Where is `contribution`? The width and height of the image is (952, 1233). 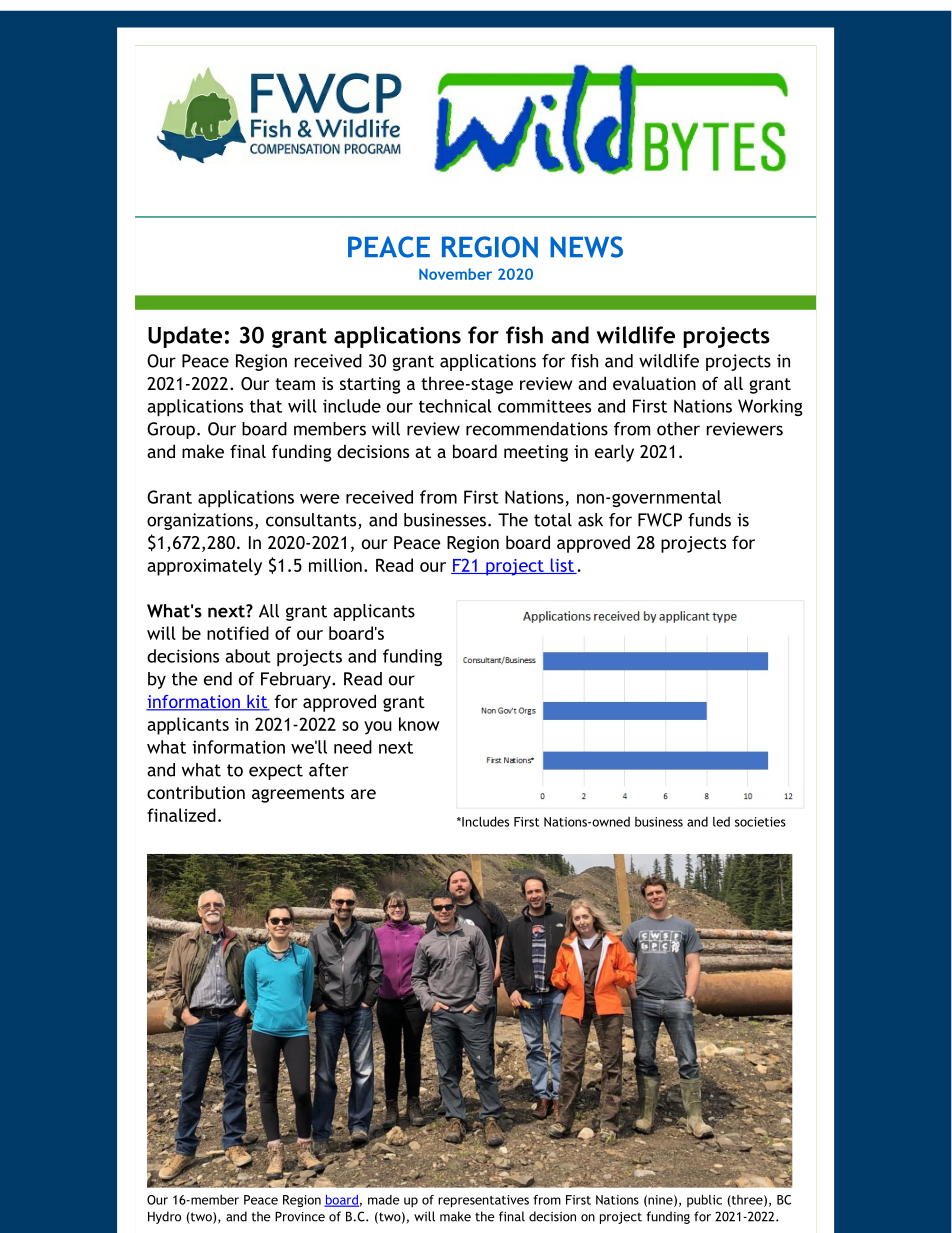
contribution is located at coordinates (196, 792).
